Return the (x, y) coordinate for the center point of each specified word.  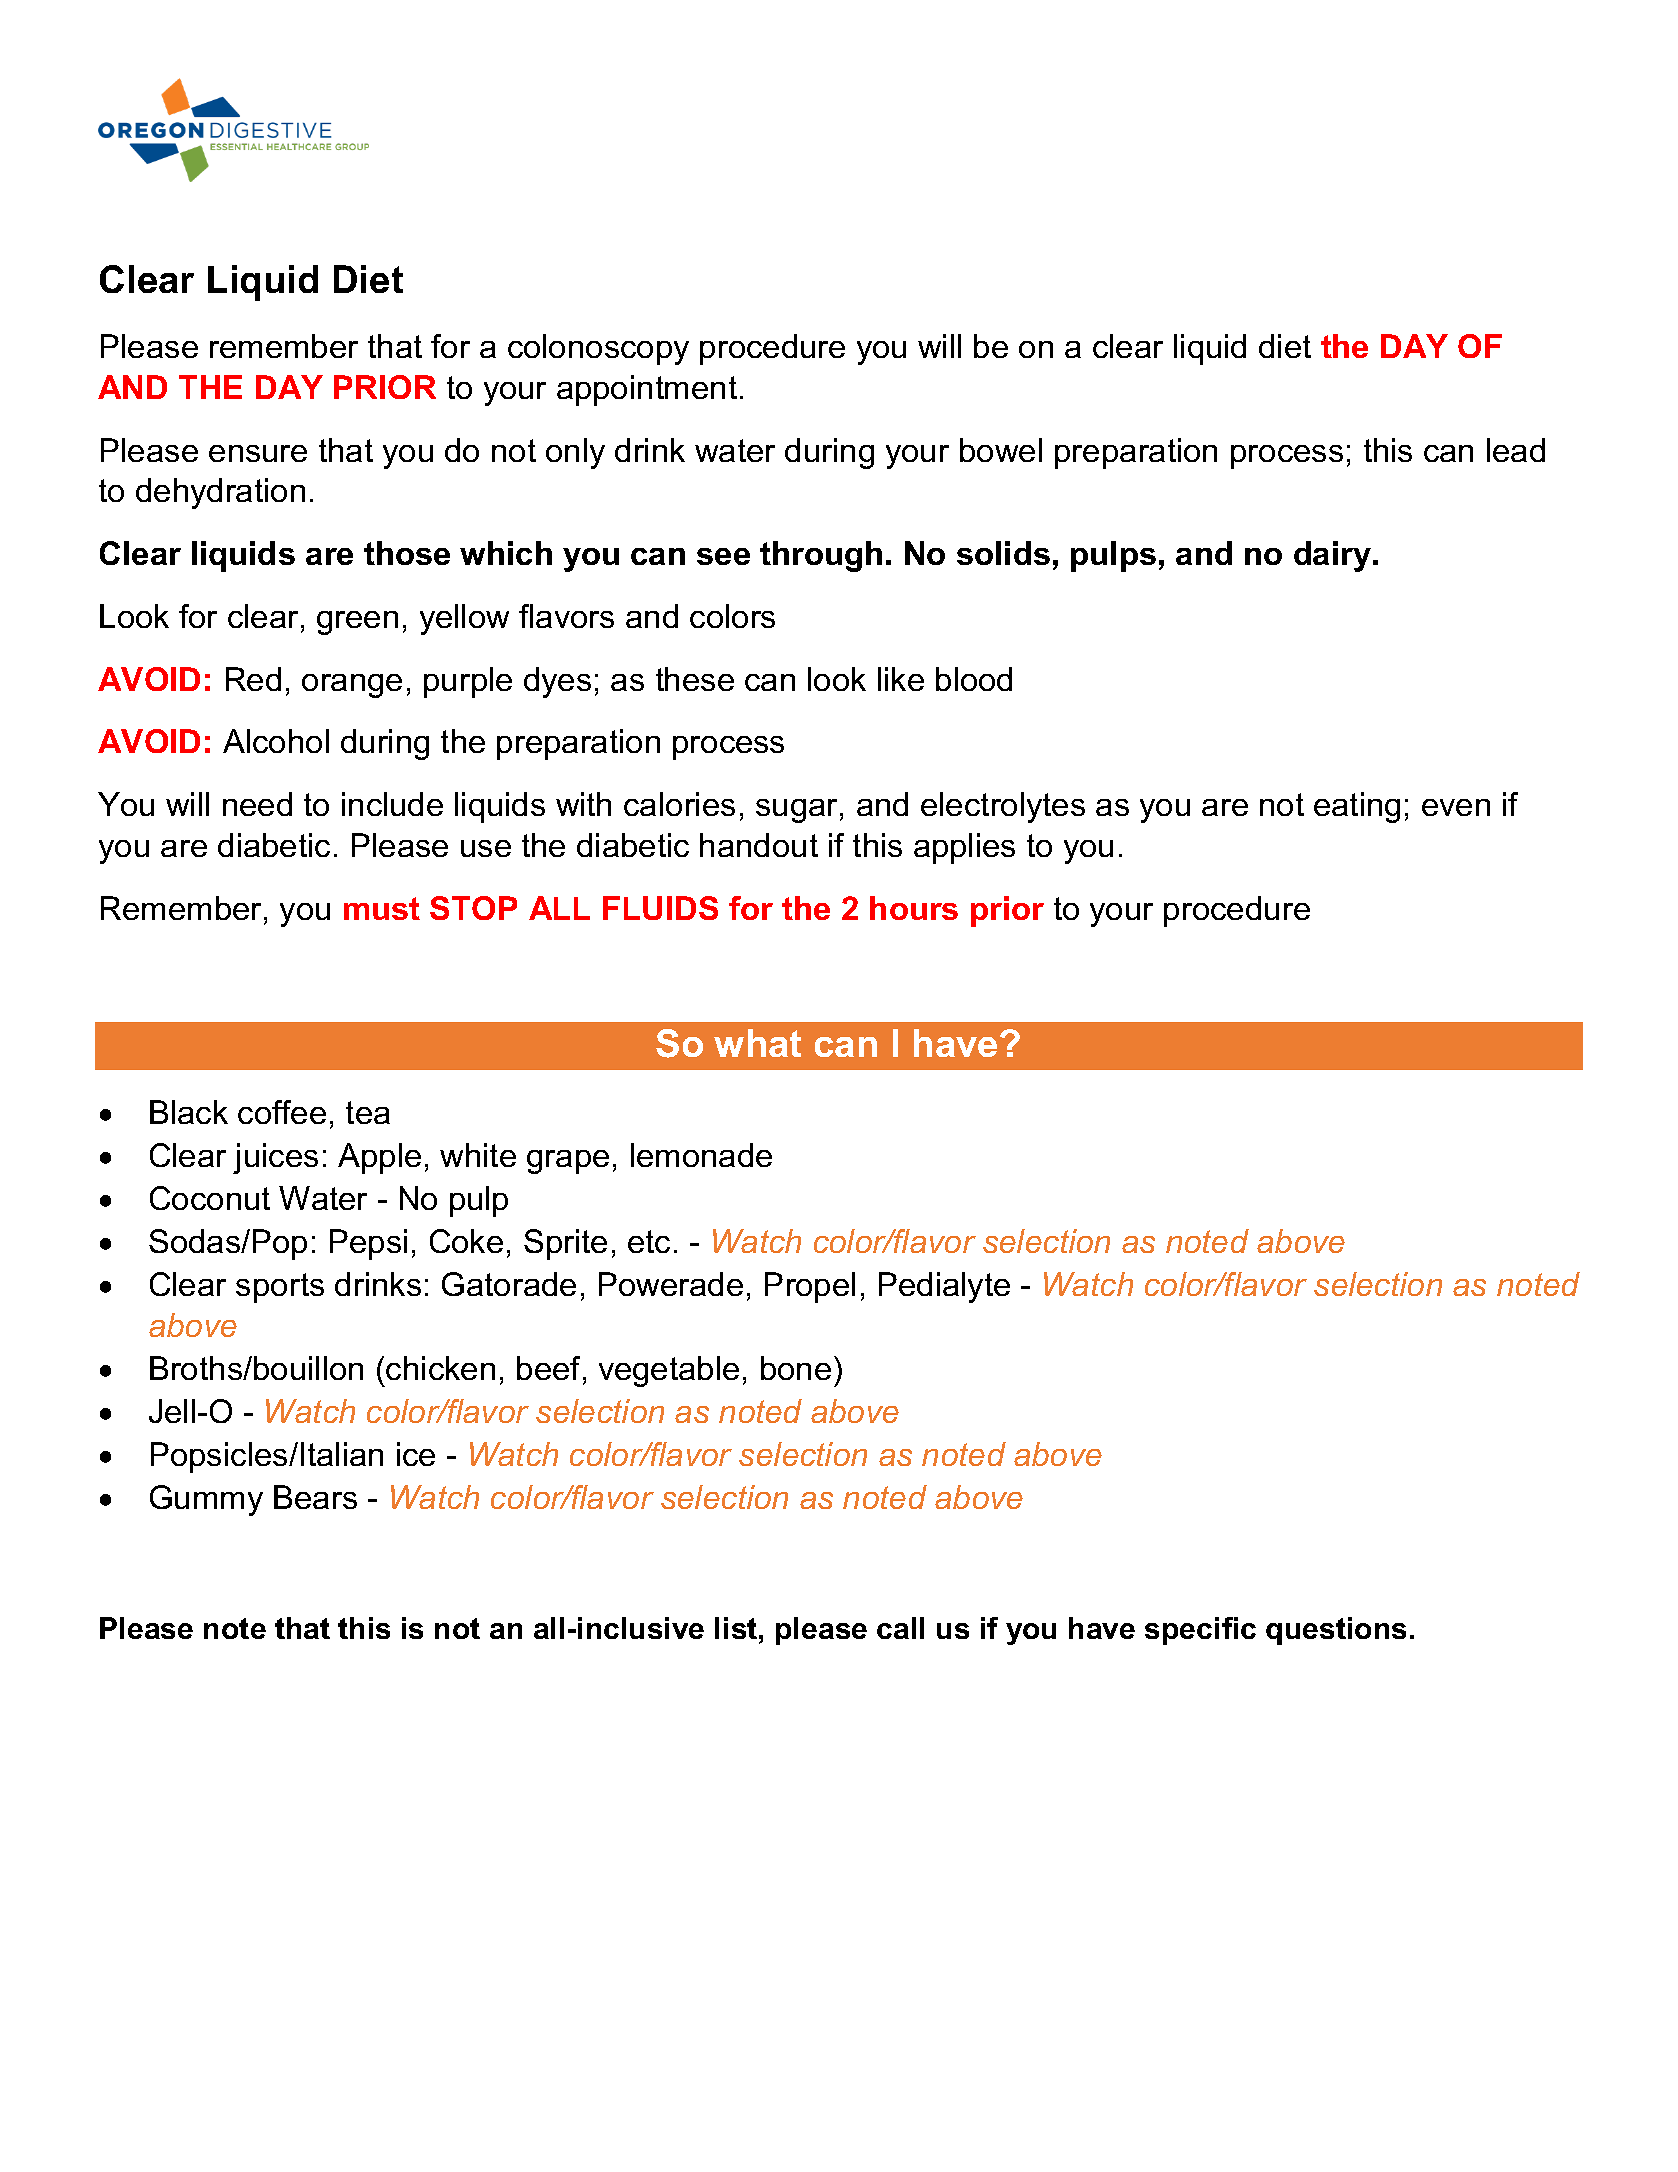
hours (914, 908)
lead (1516, 450)
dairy (1334, 556)
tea (368, 1112)
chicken (440, 1368)
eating (1357, 807)
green (357, 623)
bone (796, 1368)
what (757, 1043)
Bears (315, 1497)
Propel (810, 1287)
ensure (258, 453)
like (901, 679)
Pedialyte (944, 1287)
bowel (1001, 450)
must (382, 908)
